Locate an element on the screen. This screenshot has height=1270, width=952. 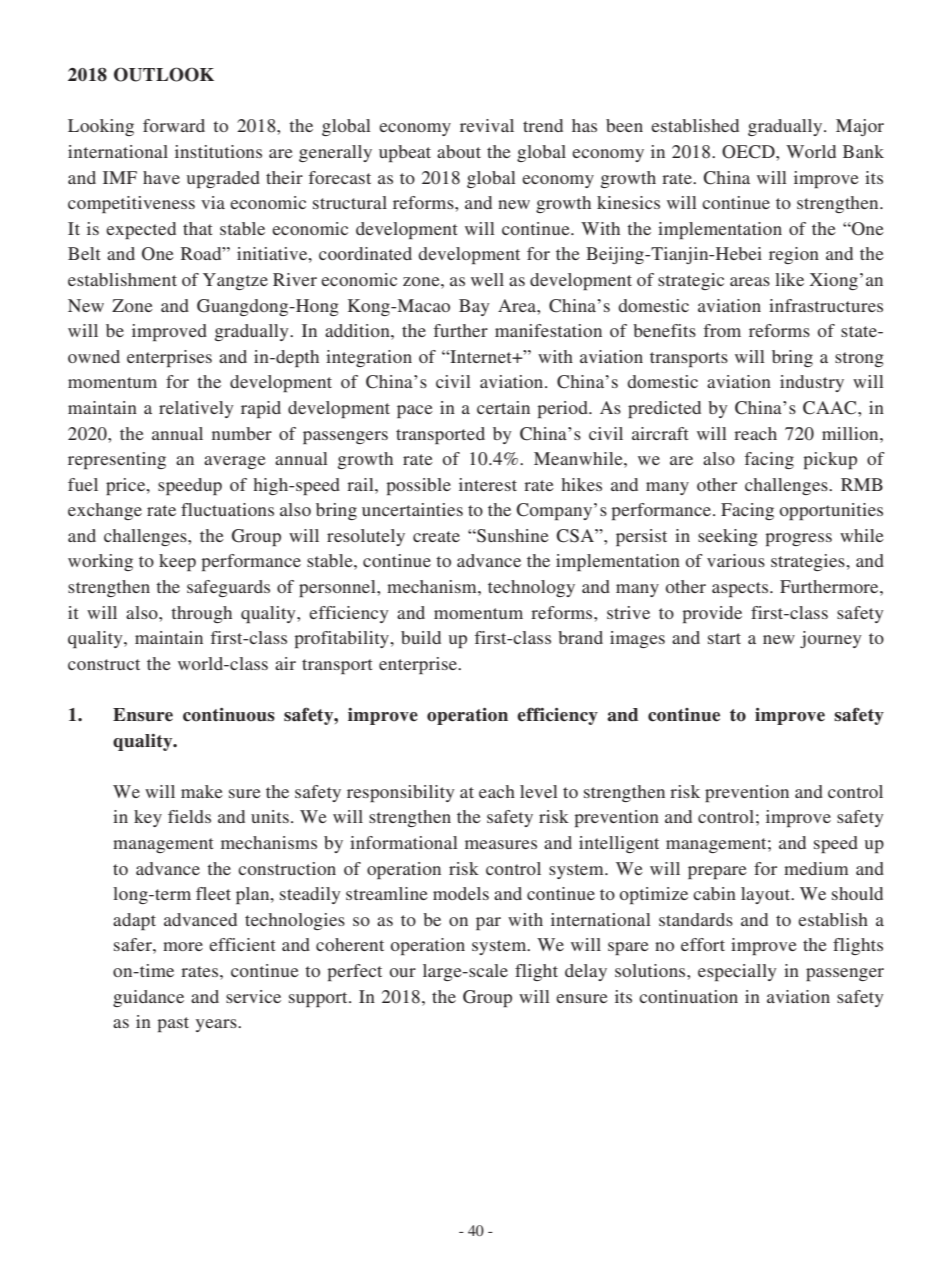
OECD is located at coordinates (749, 152).
